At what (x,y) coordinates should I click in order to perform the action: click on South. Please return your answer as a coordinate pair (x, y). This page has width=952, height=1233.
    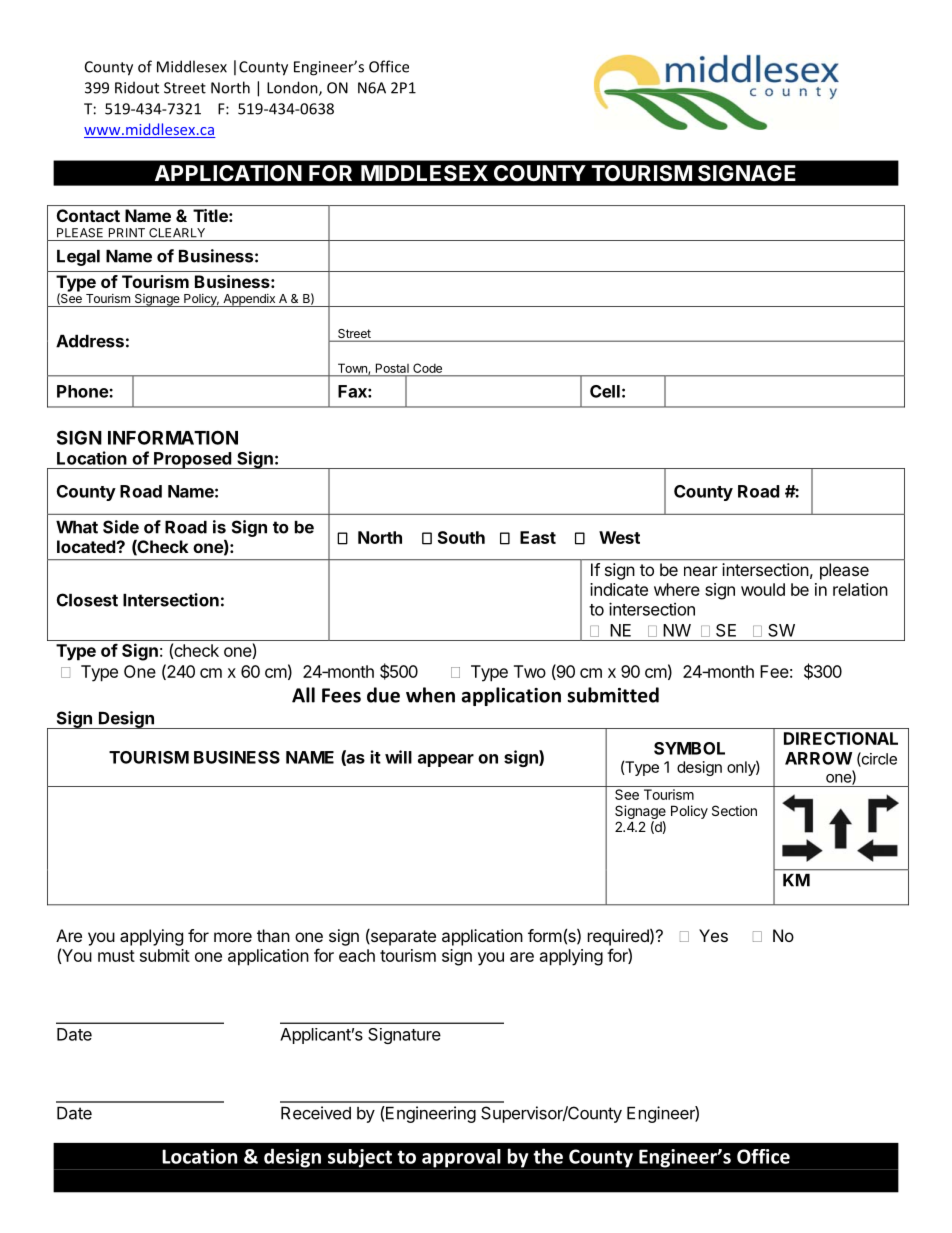
    Looking at the image, I should click on (461, 537).
